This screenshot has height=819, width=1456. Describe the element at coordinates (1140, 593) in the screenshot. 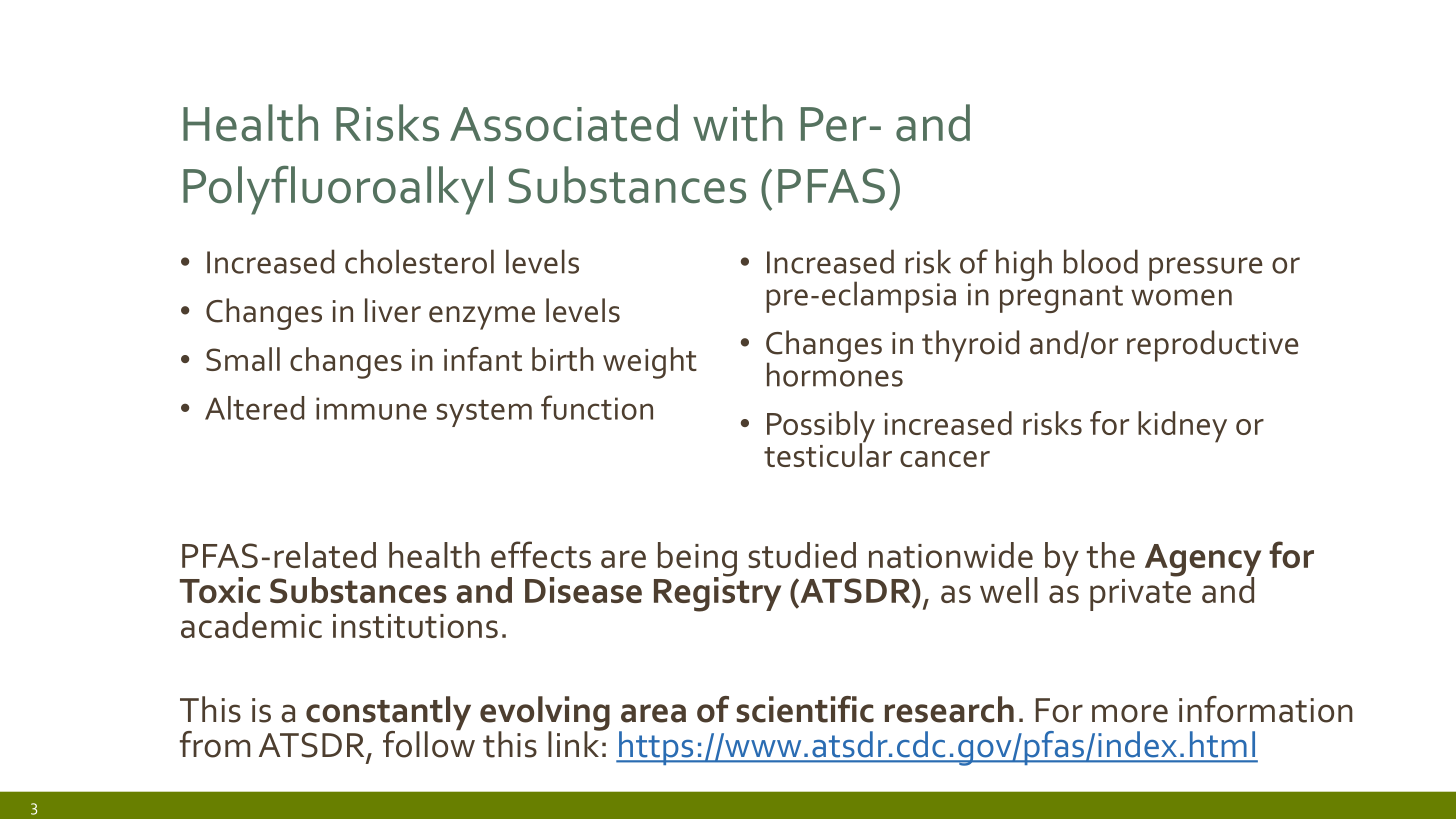

I see `private` at that location.
